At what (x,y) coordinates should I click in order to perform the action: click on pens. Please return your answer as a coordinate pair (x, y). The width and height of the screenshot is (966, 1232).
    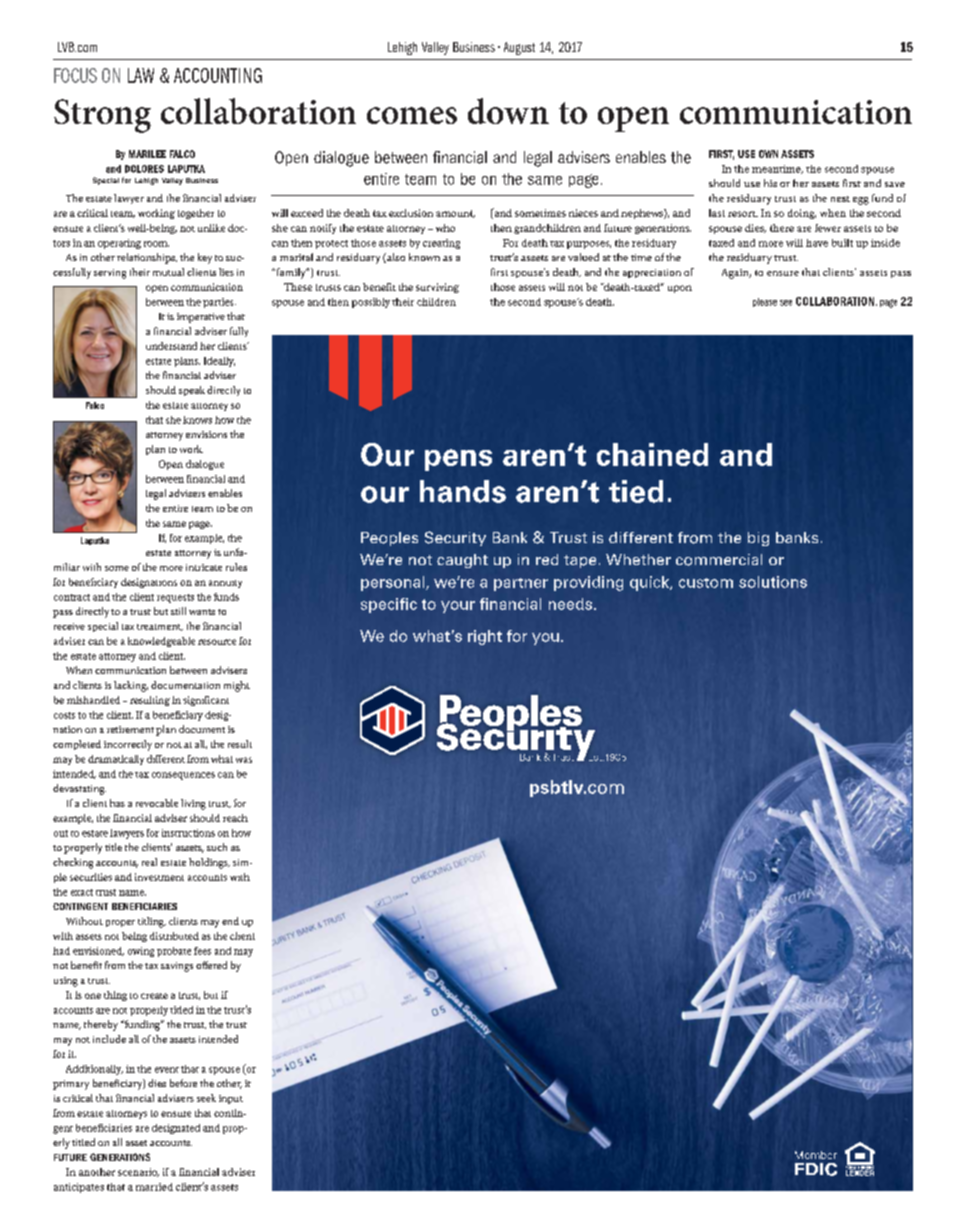
    Looking at the image, I should click on (458, 460).
